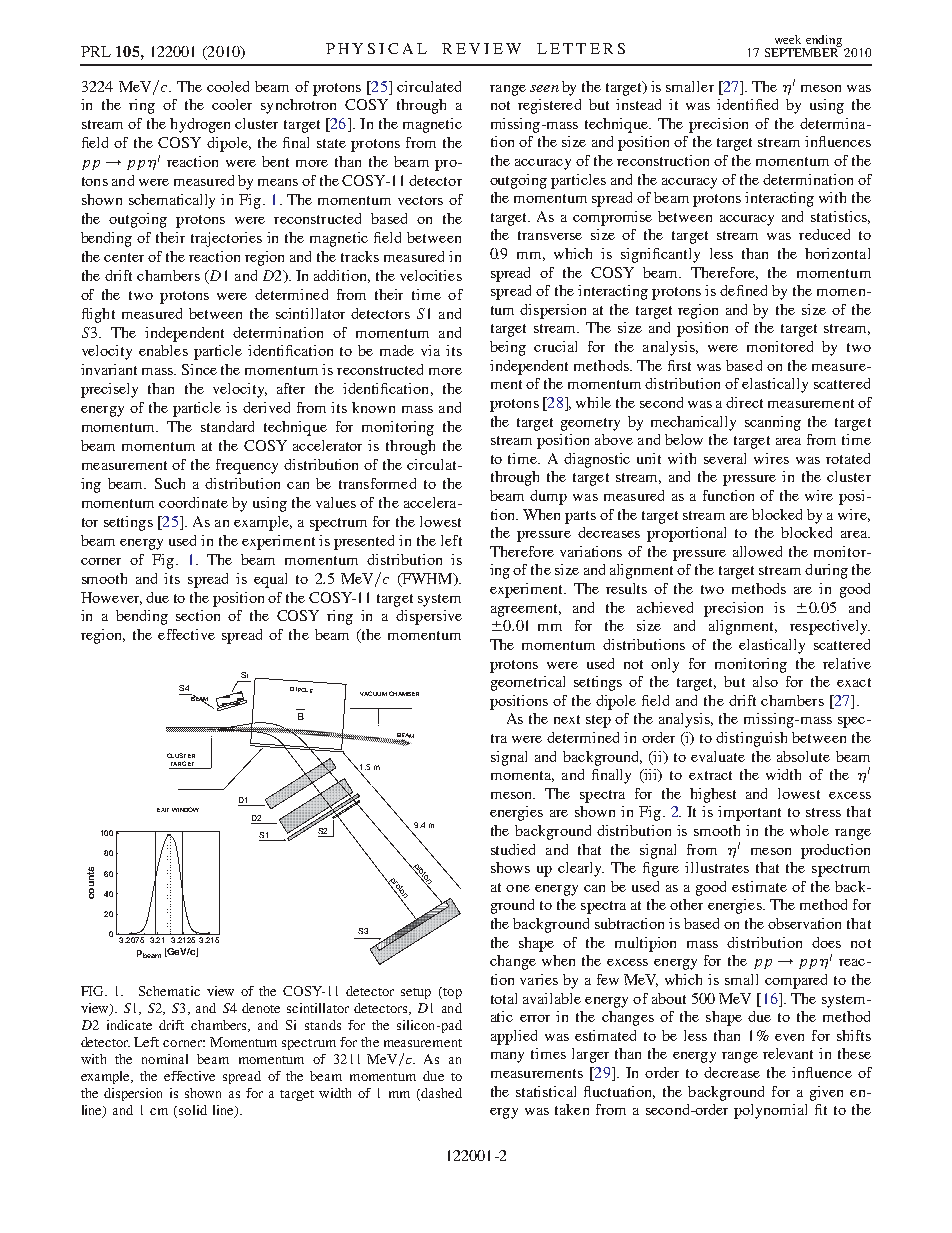 The width and height of the screenshot is (952, 1233). Describe the element at coordinates (165, 1059) in the screenshot. I see `nominal` at that location.
